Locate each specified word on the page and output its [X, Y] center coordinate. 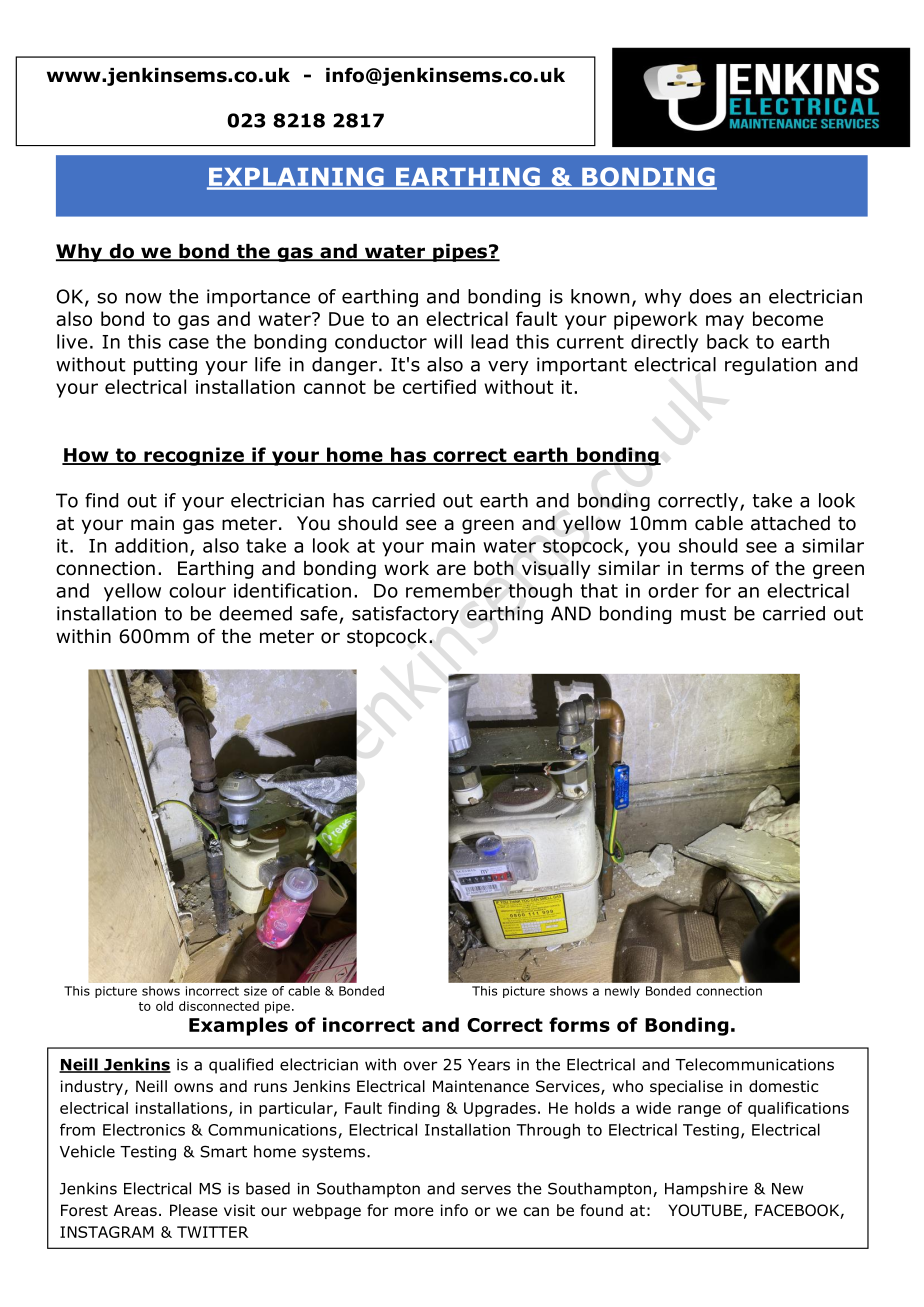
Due [346, 319]
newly [622, 992]
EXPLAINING [296, 178]
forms [579, 1024]
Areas [135, 1210]
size [255, 991]
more [414, 1212]
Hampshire [706, 1190]
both [494, 568]
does [710, 296]
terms [717, 569]
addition [151, 545]
